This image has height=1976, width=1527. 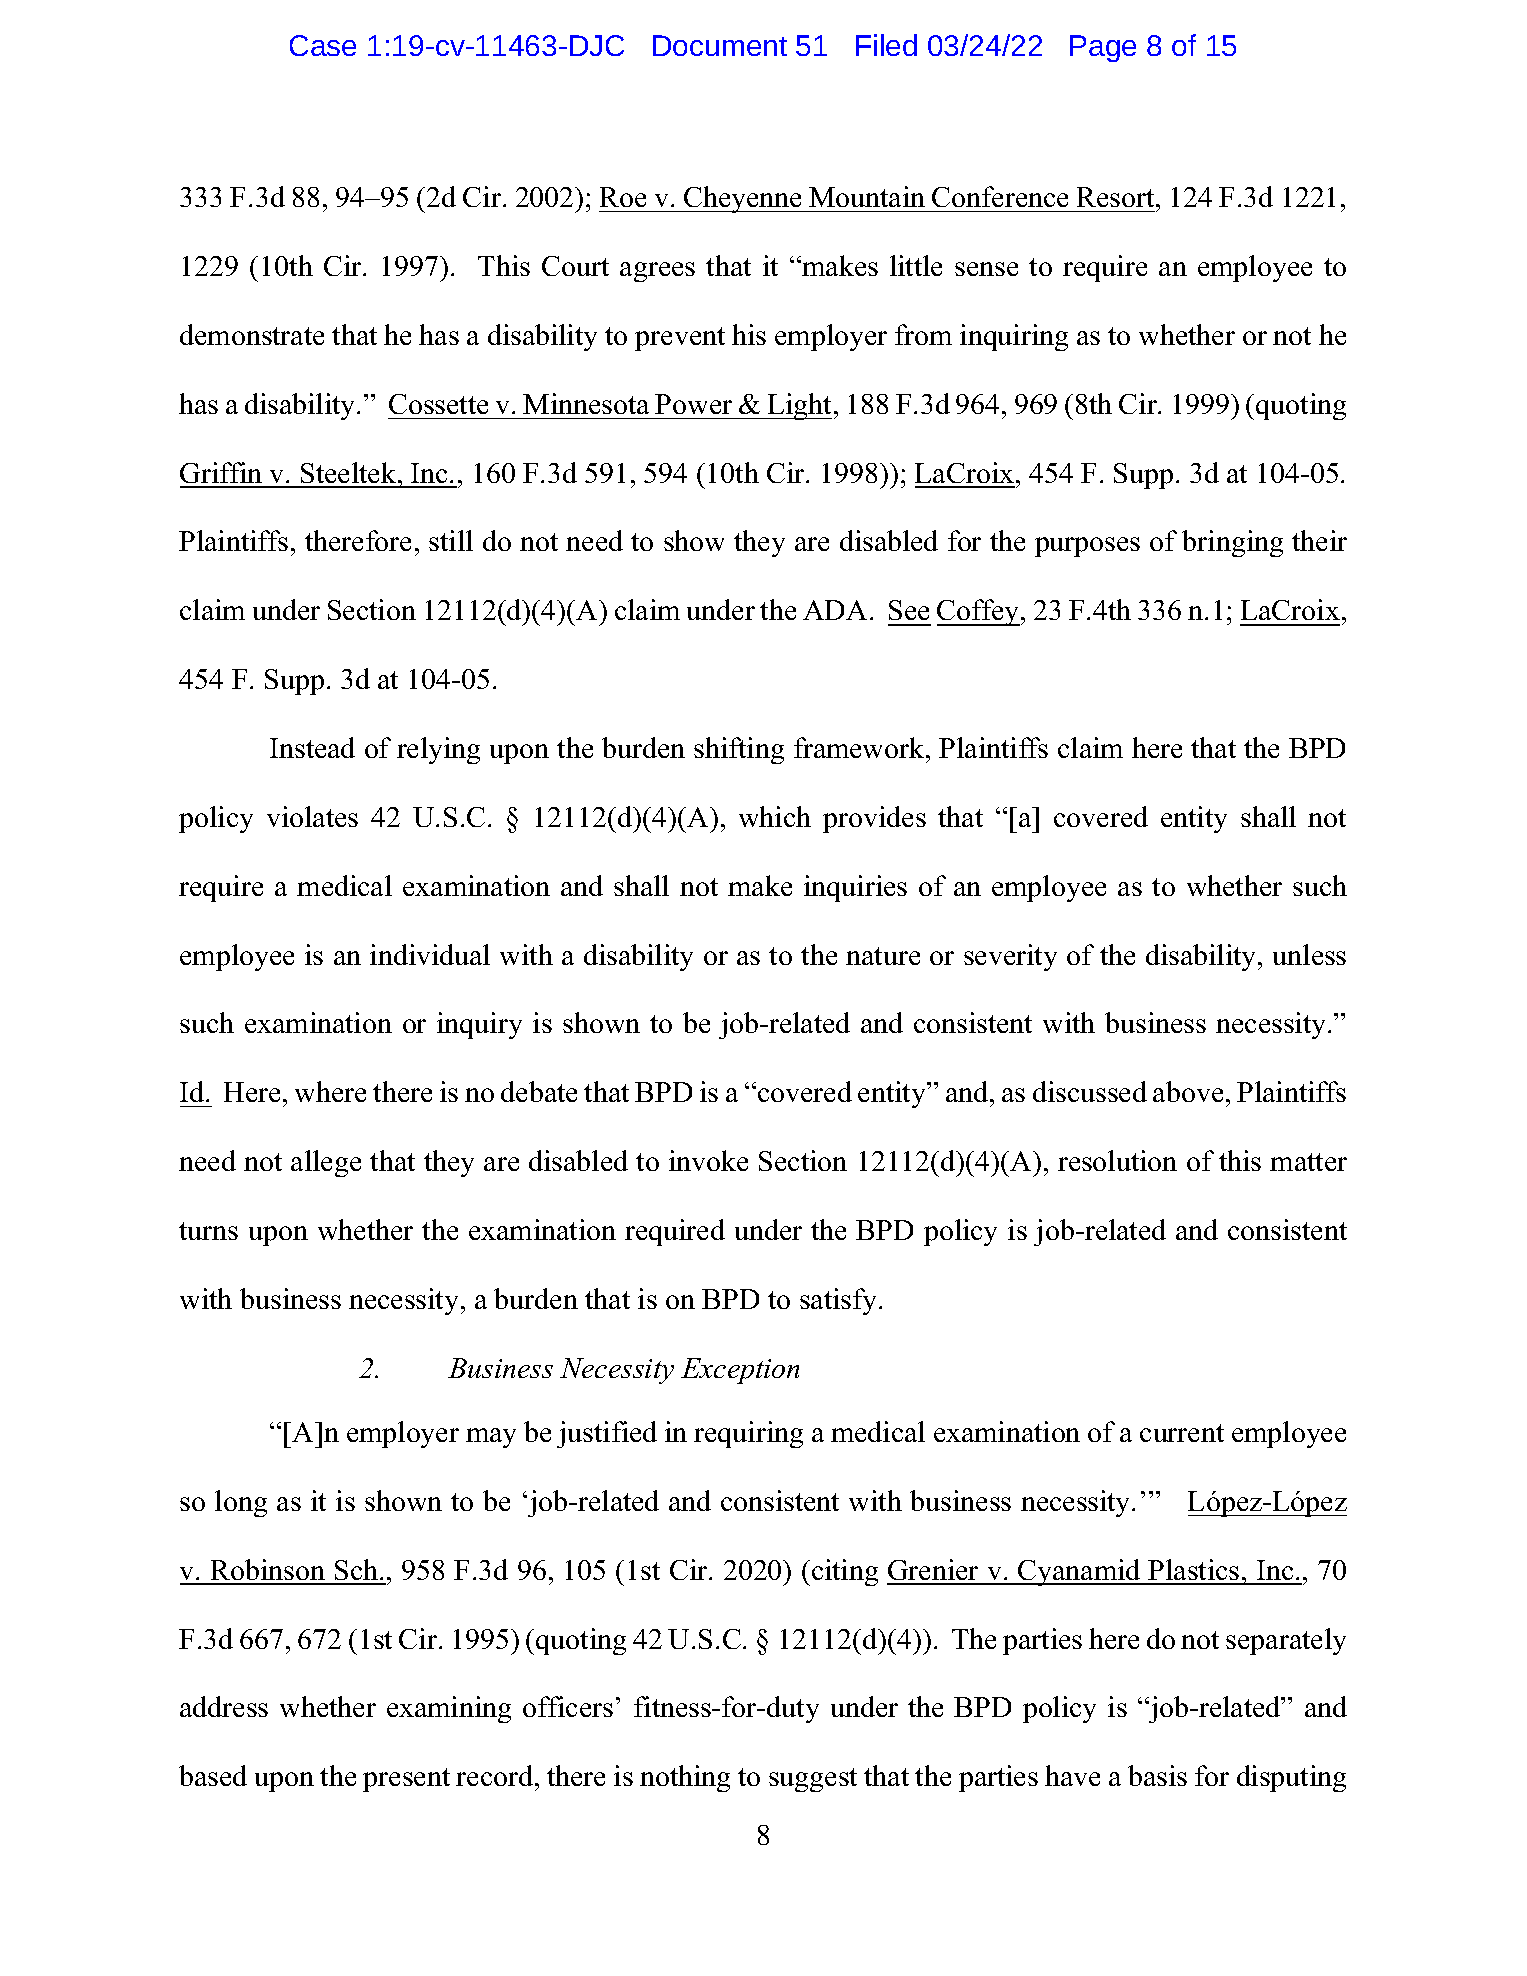 What do you see at coordinates (800, 406) in the image?
I see `Light` at bounding box center [800, 406].
